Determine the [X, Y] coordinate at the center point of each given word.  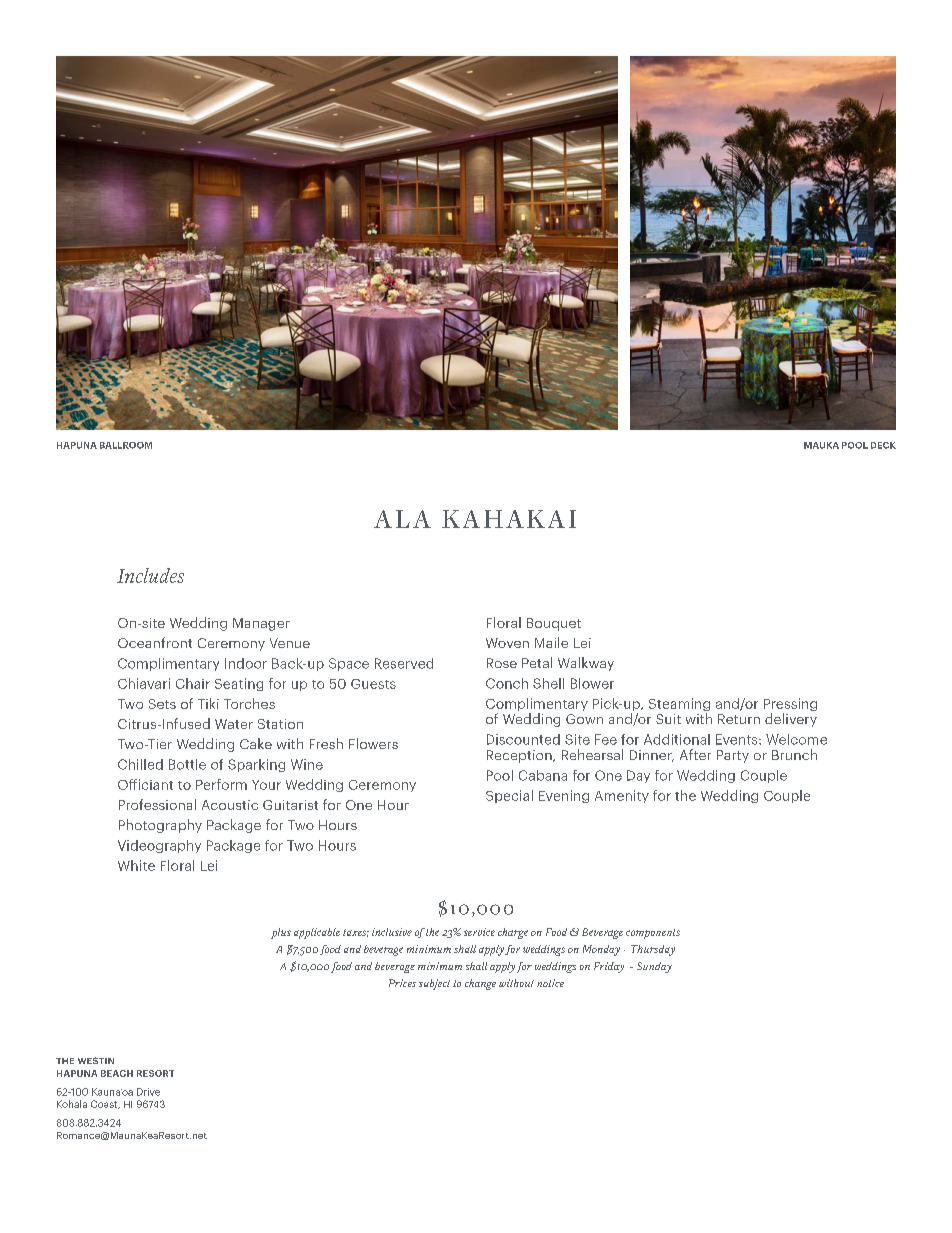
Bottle [187, 764]
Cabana [543, 775]
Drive [148, 1092]
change [480, 984]
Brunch [794, 754]
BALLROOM [126, 445]
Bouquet [554, 624]
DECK [883, 445]
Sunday [654, 967]
